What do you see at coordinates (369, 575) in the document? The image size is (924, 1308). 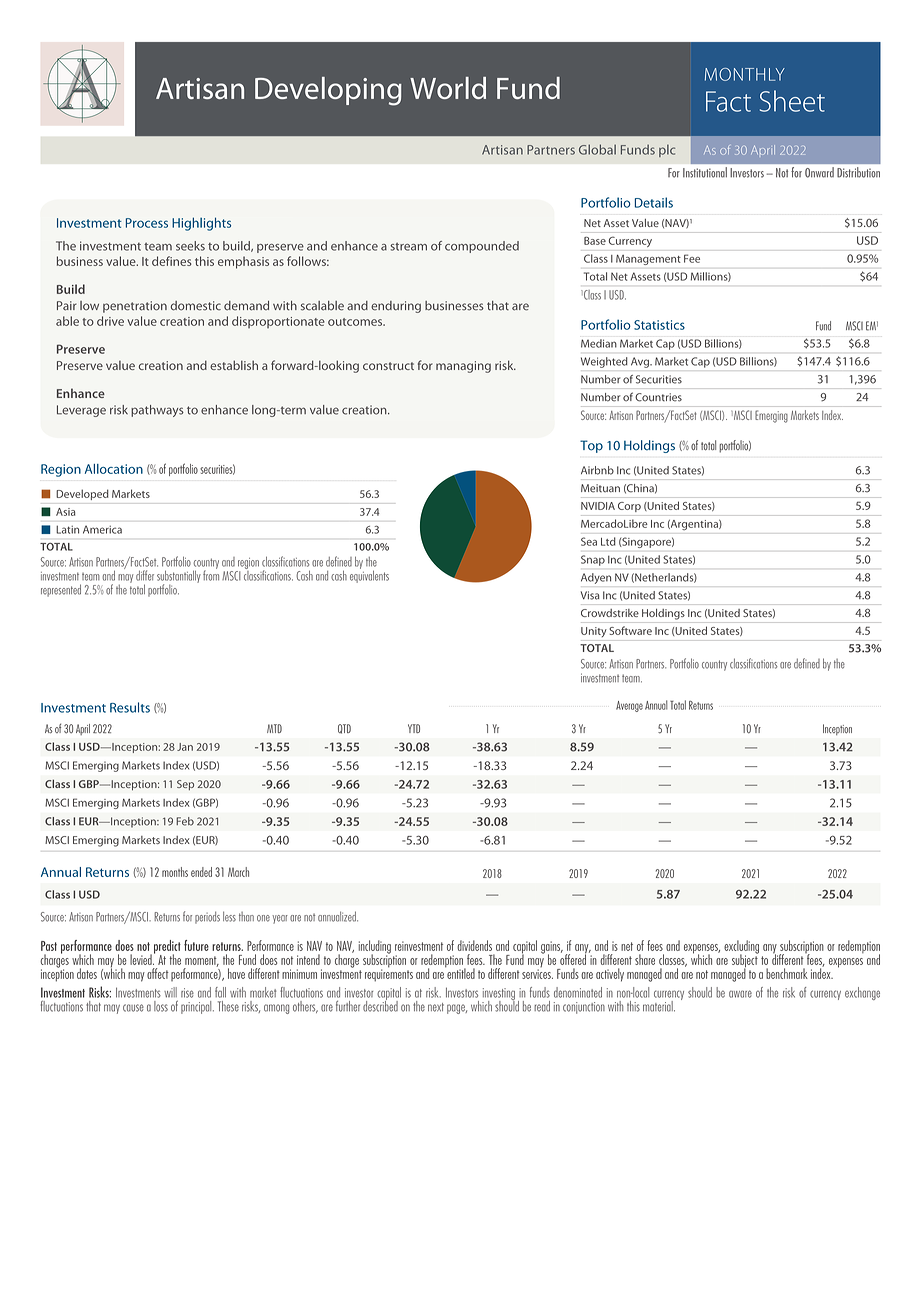 I see `equivalents` at bounding box center [369, 575].
